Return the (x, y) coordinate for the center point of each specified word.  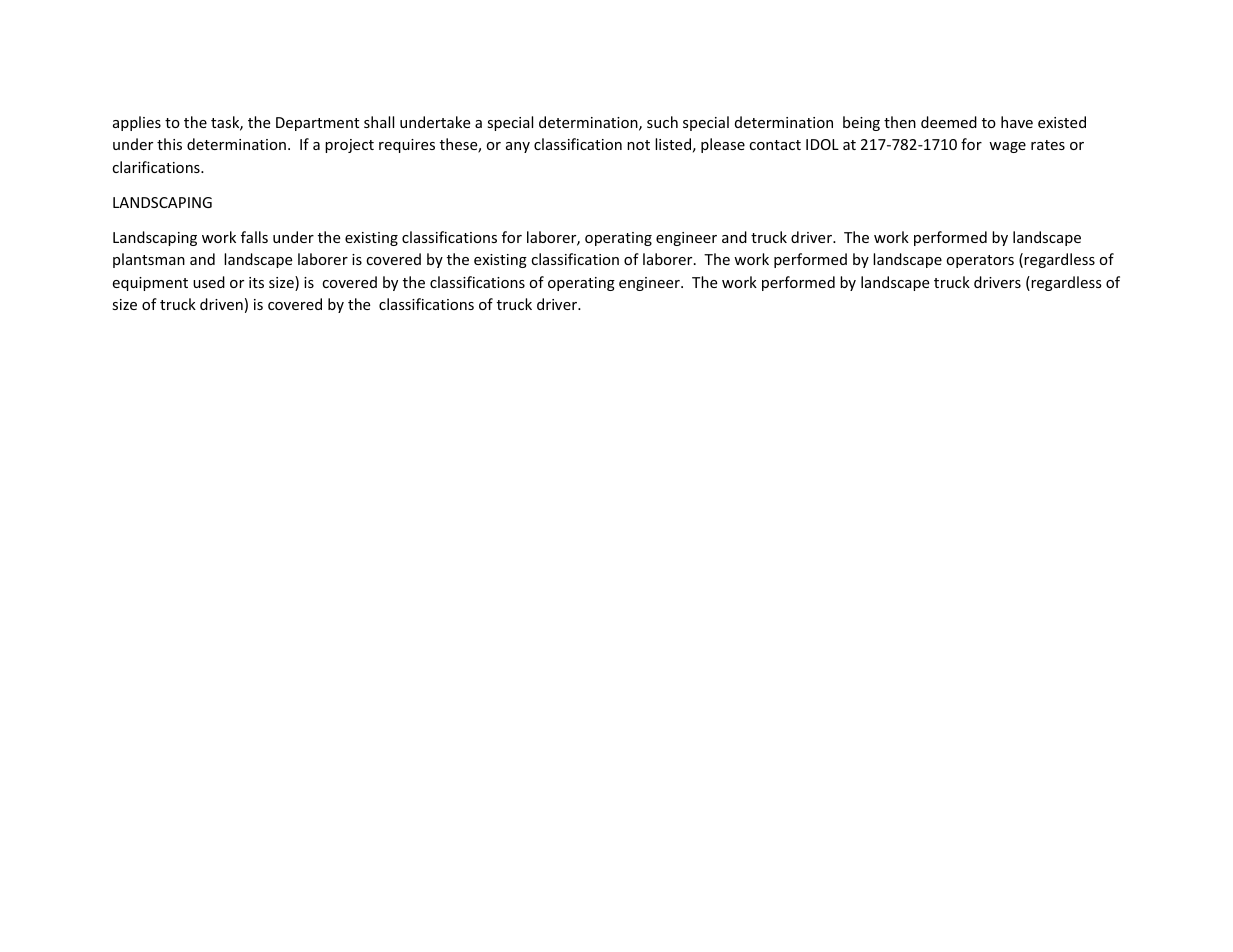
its (256, 282)
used (209, 282)
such (662, 122)
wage (1007, 147)
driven (221, 304)
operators (980, 261)
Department (317, 124)
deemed (949, 122)
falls (254, 237)
